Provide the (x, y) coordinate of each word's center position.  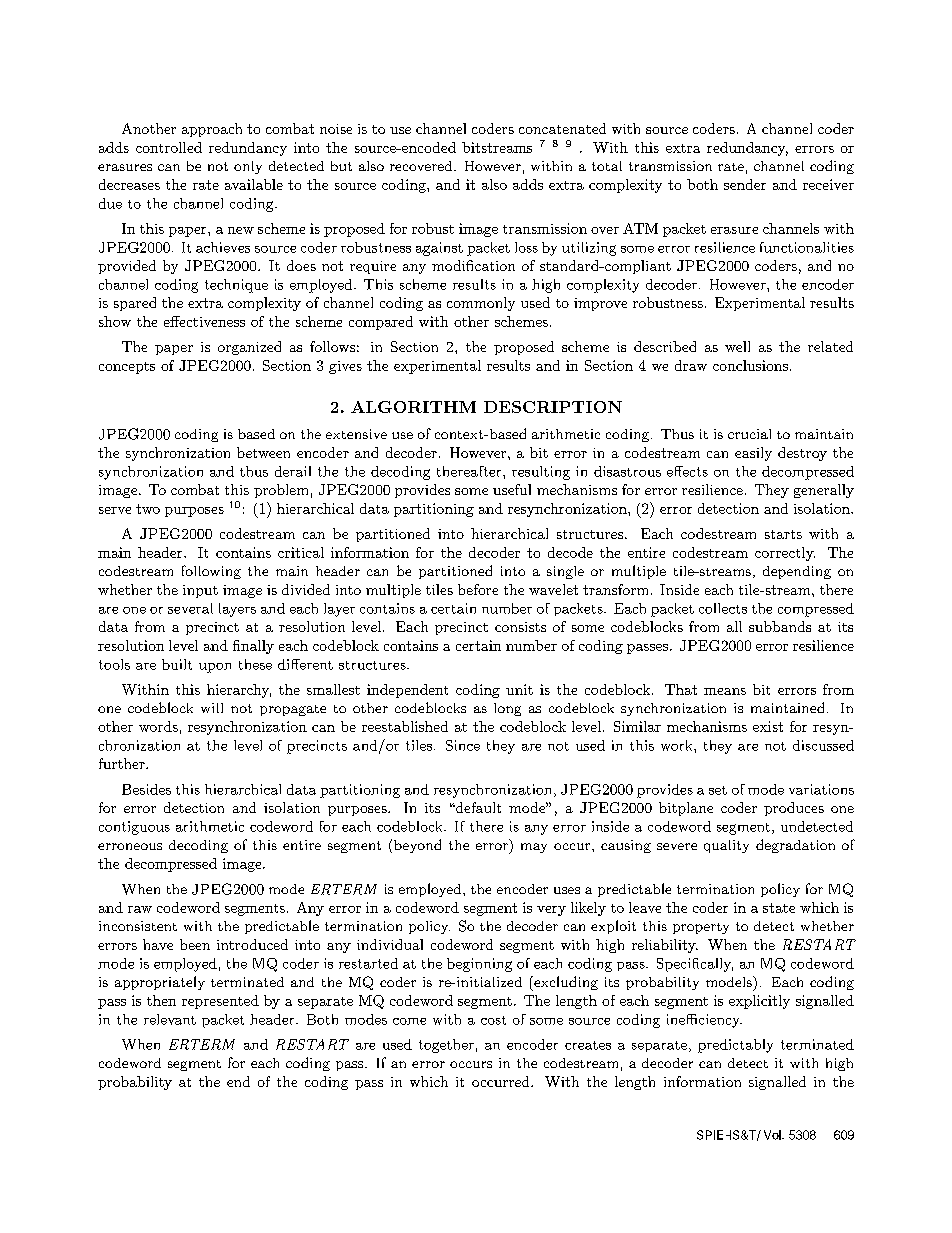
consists (520, 627)
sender (745, 184)
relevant (170, 1019)
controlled (169, 147)
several (190, 608)
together (446, 1046)
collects (723, 608)
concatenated (562, 128)
